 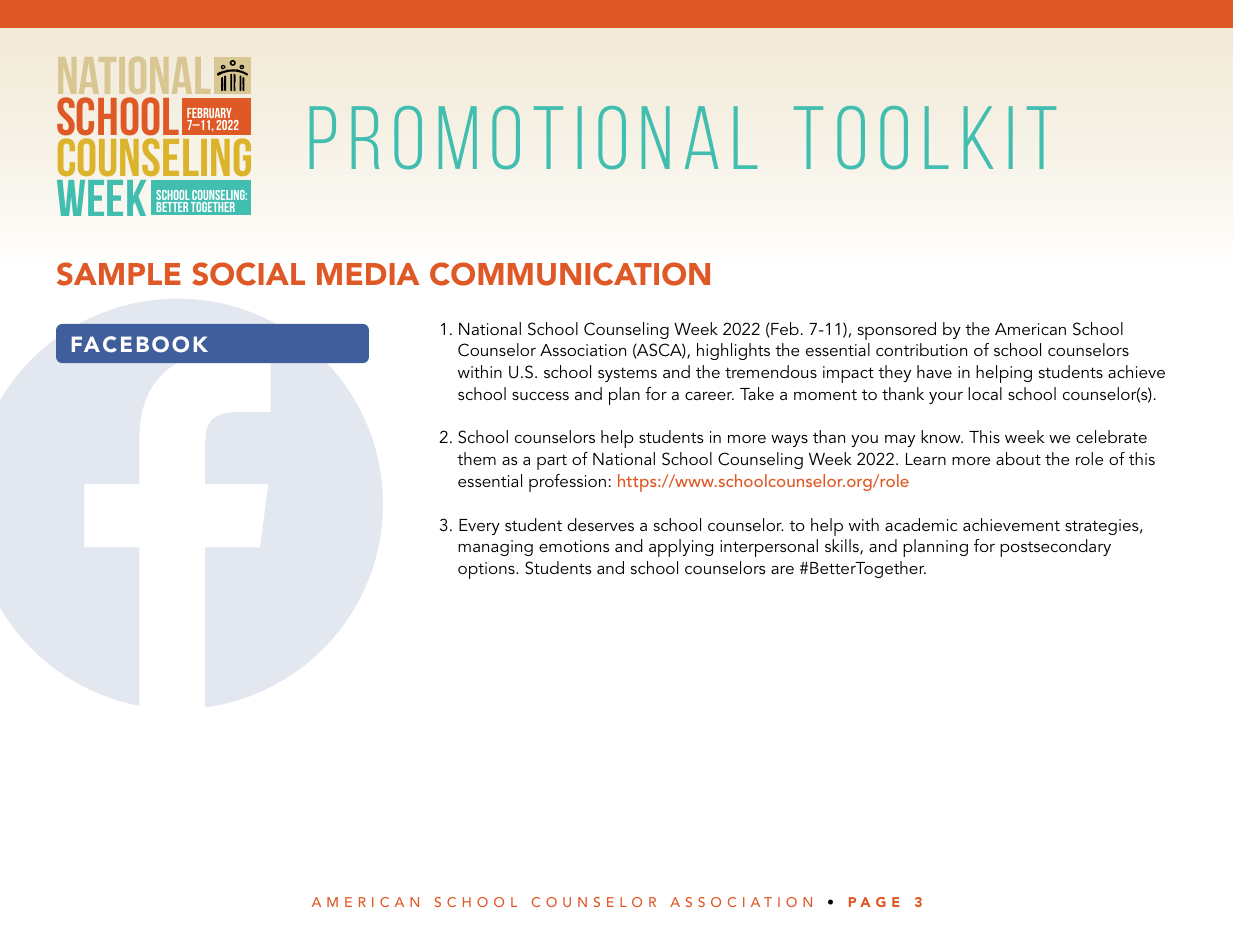 I want to click on sponsored, so click(x=897, y=331).
